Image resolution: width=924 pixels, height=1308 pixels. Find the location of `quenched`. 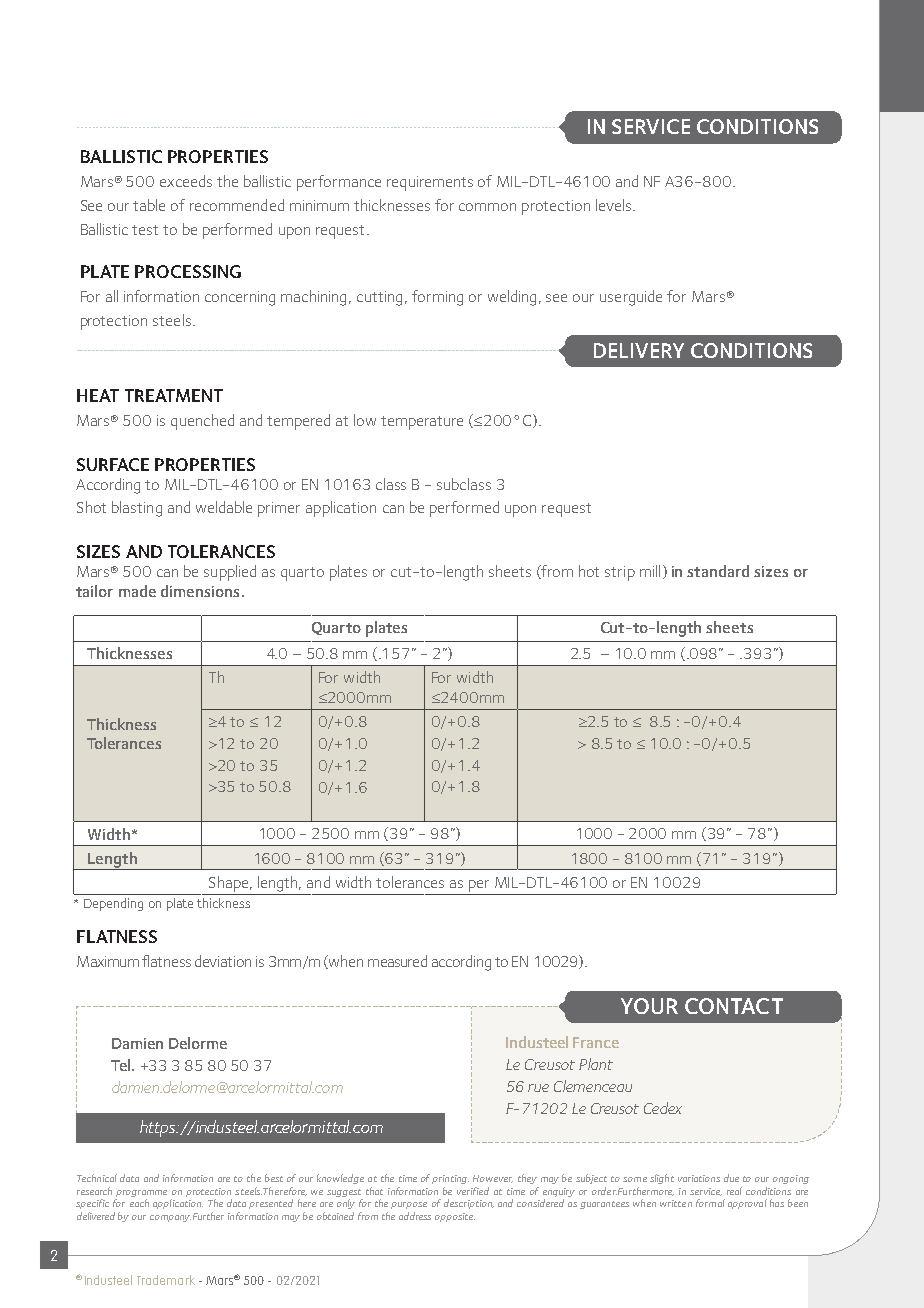

quenched is located at coordinates (202, 422).
